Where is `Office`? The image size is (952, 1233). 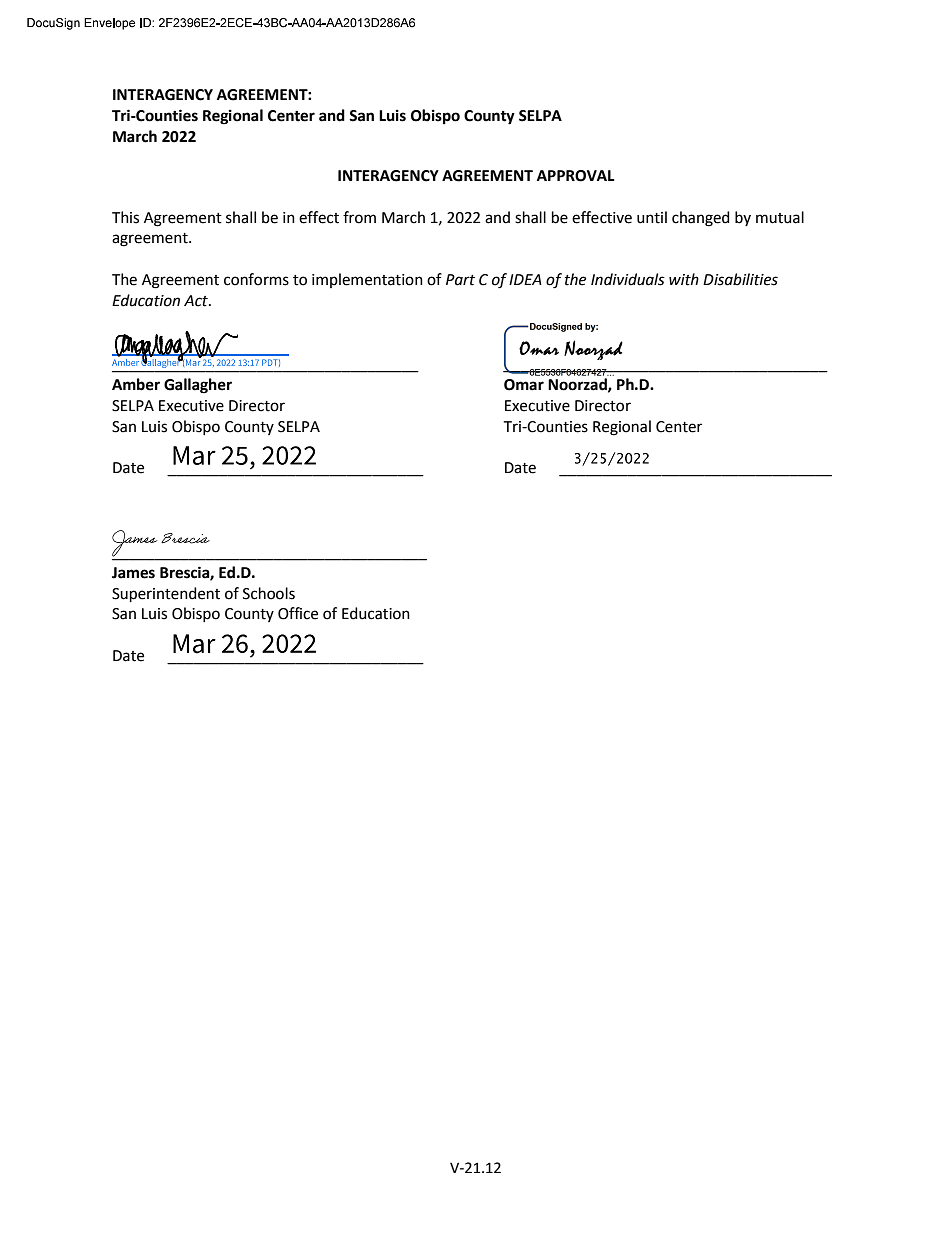 Office is located at coordinates (298, 613).
